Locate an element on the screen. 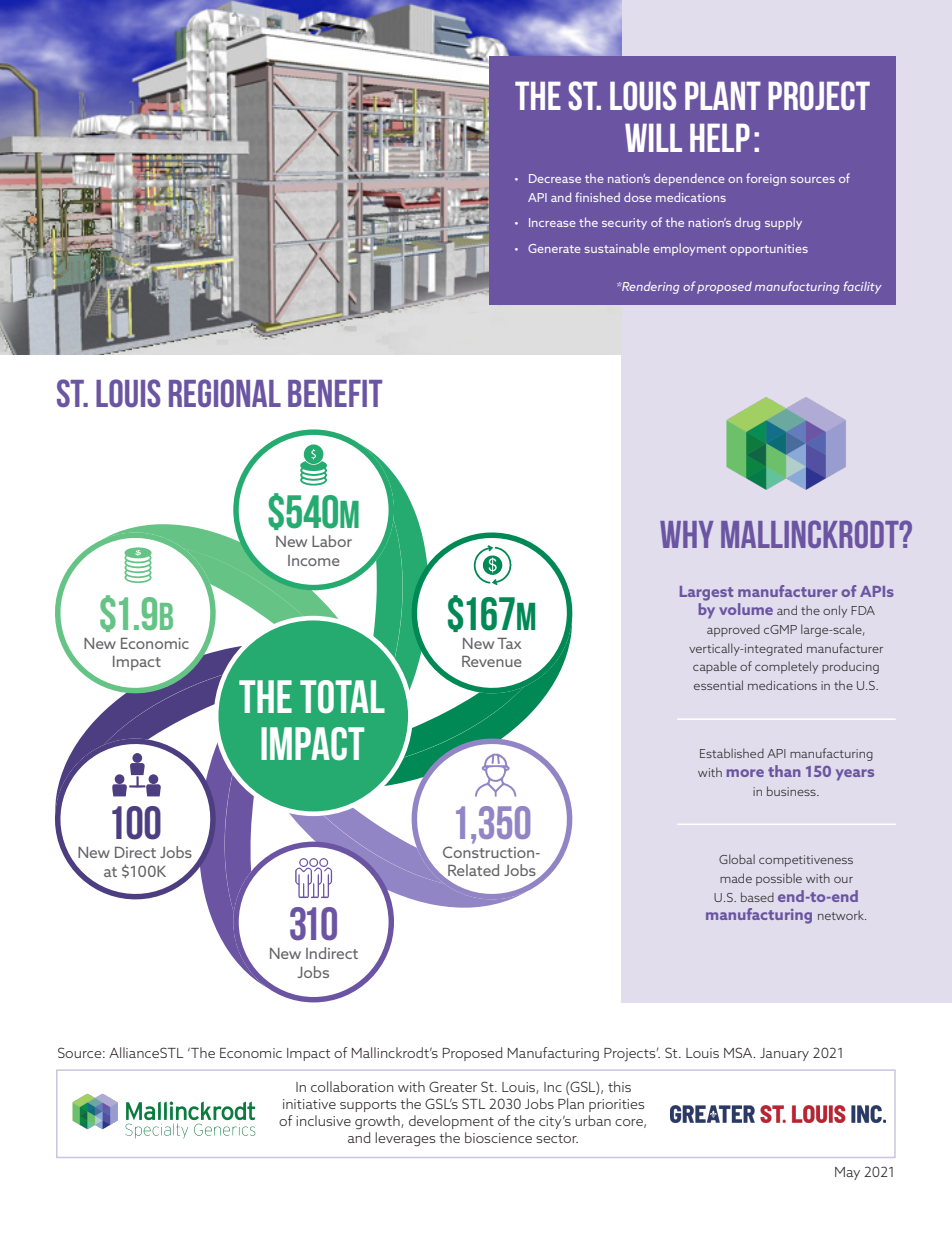 This screenshot has height=1233, width=952. inclusive is located at coordinates (323, 1120).
